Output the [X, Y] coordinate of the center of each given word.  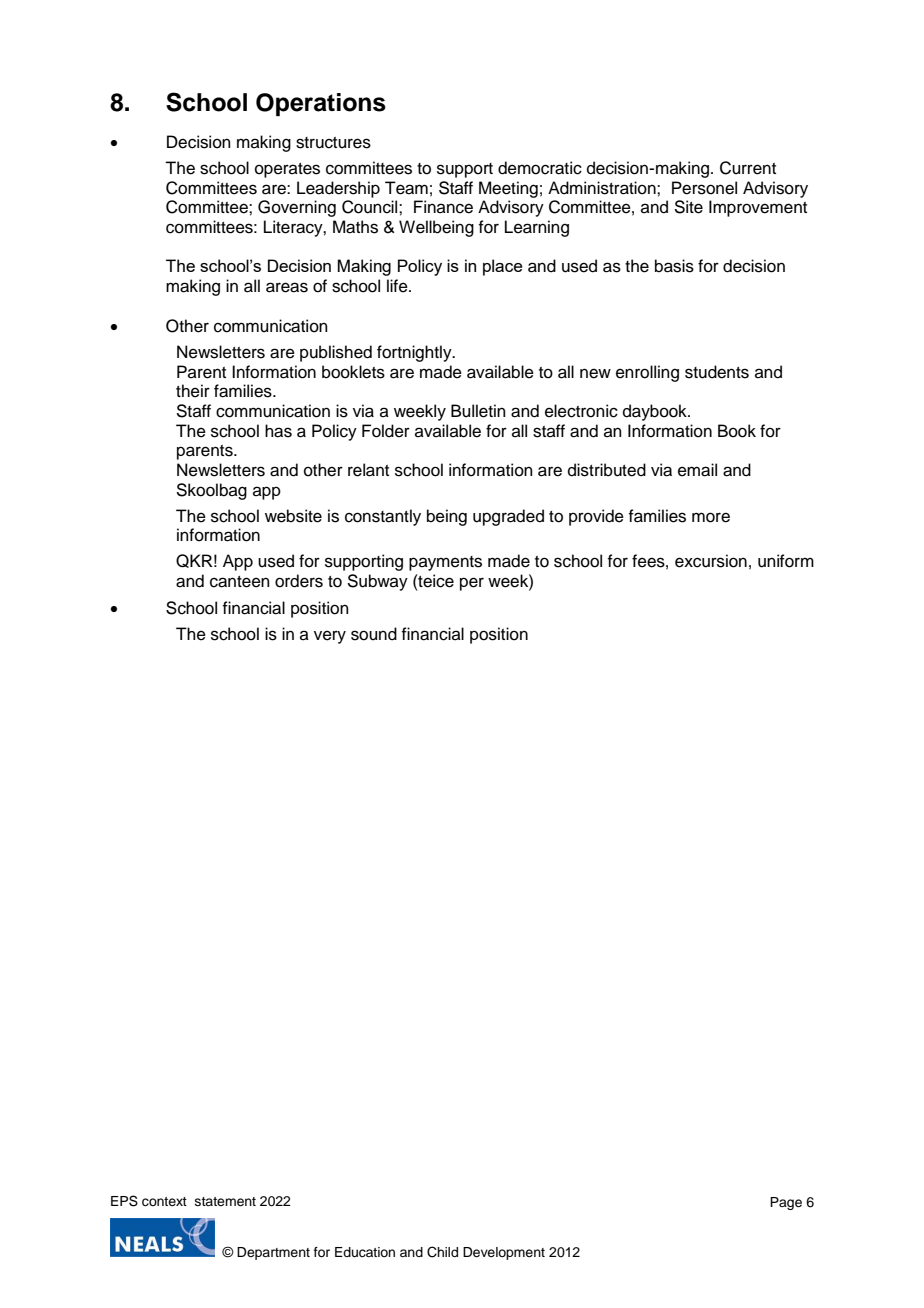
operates [287, 170]
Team [406, 188]
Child [442, 1252]
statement [225, 1201]
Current [748, 168]
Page [786, 1203]
